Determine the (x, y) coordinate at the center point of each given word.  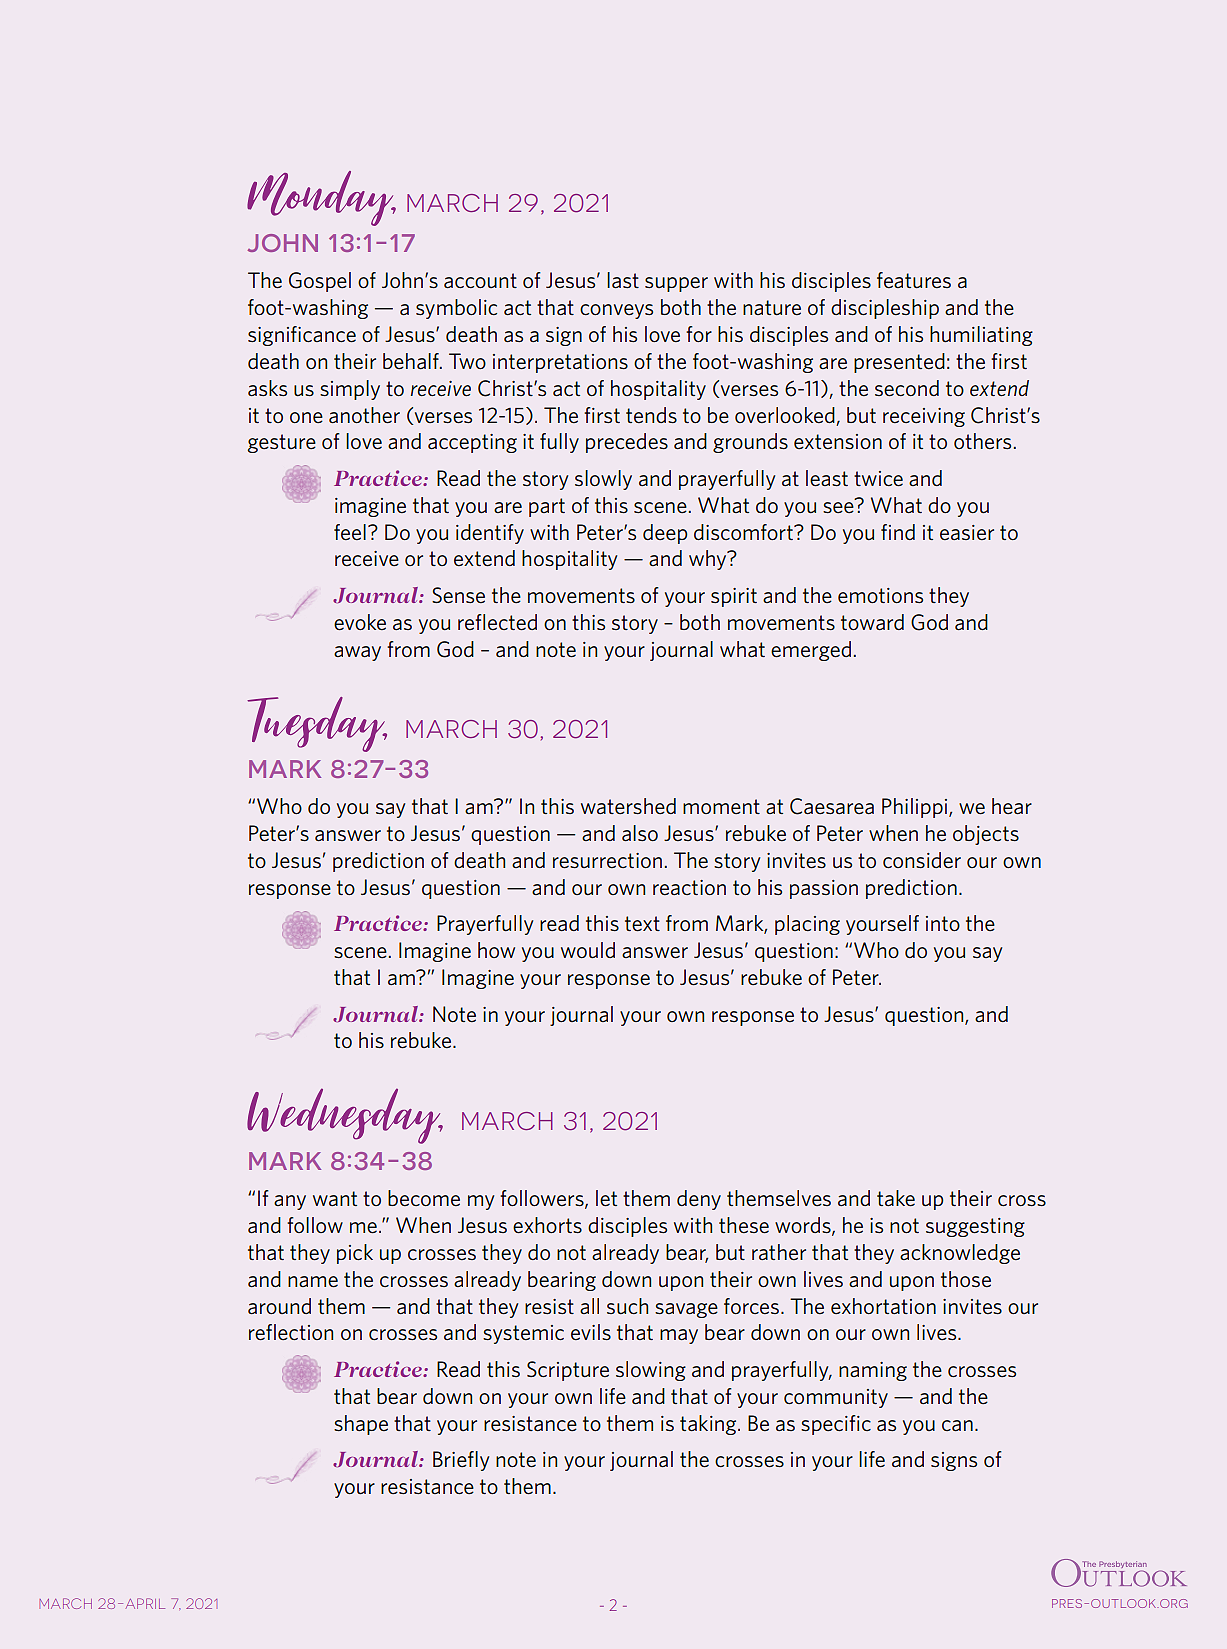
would (588, 950)
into (943, 923)
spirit (734, 597)
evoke (360, 622)
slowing (651, 1371)
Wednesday (345, 1116)
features (914, 280)
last (623, 280)
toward (872, 622)
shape (361, 1425)
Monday (321, 198)
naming (873, 1371)
